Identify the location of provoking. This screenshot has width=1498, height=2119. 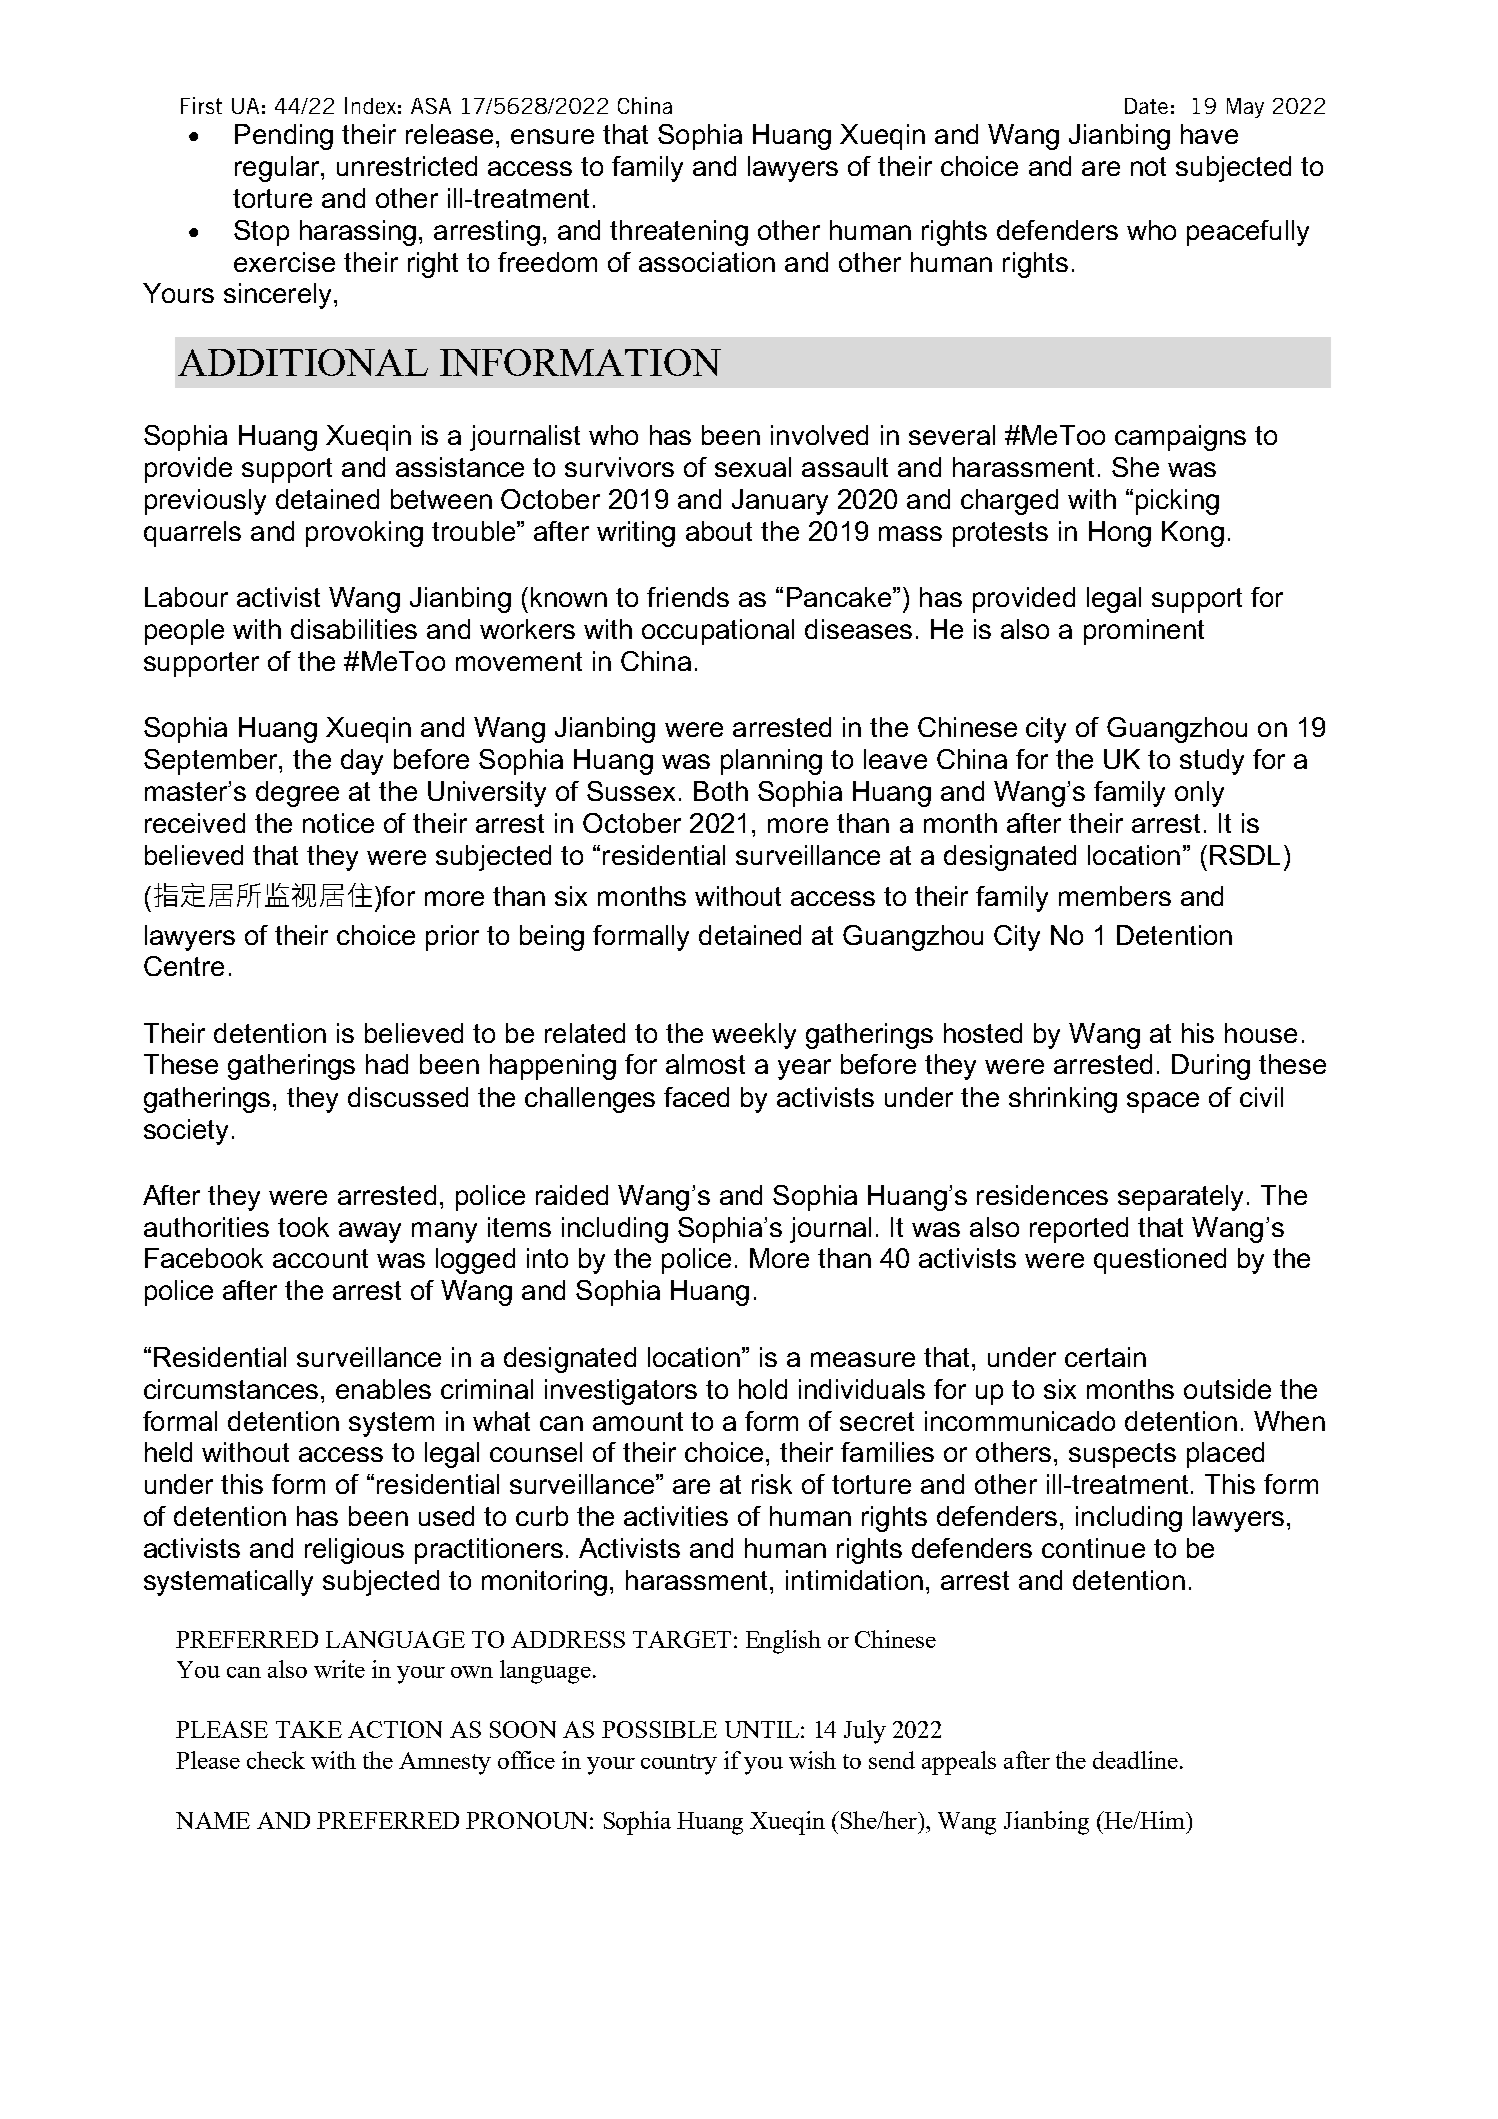
(364, 534).
